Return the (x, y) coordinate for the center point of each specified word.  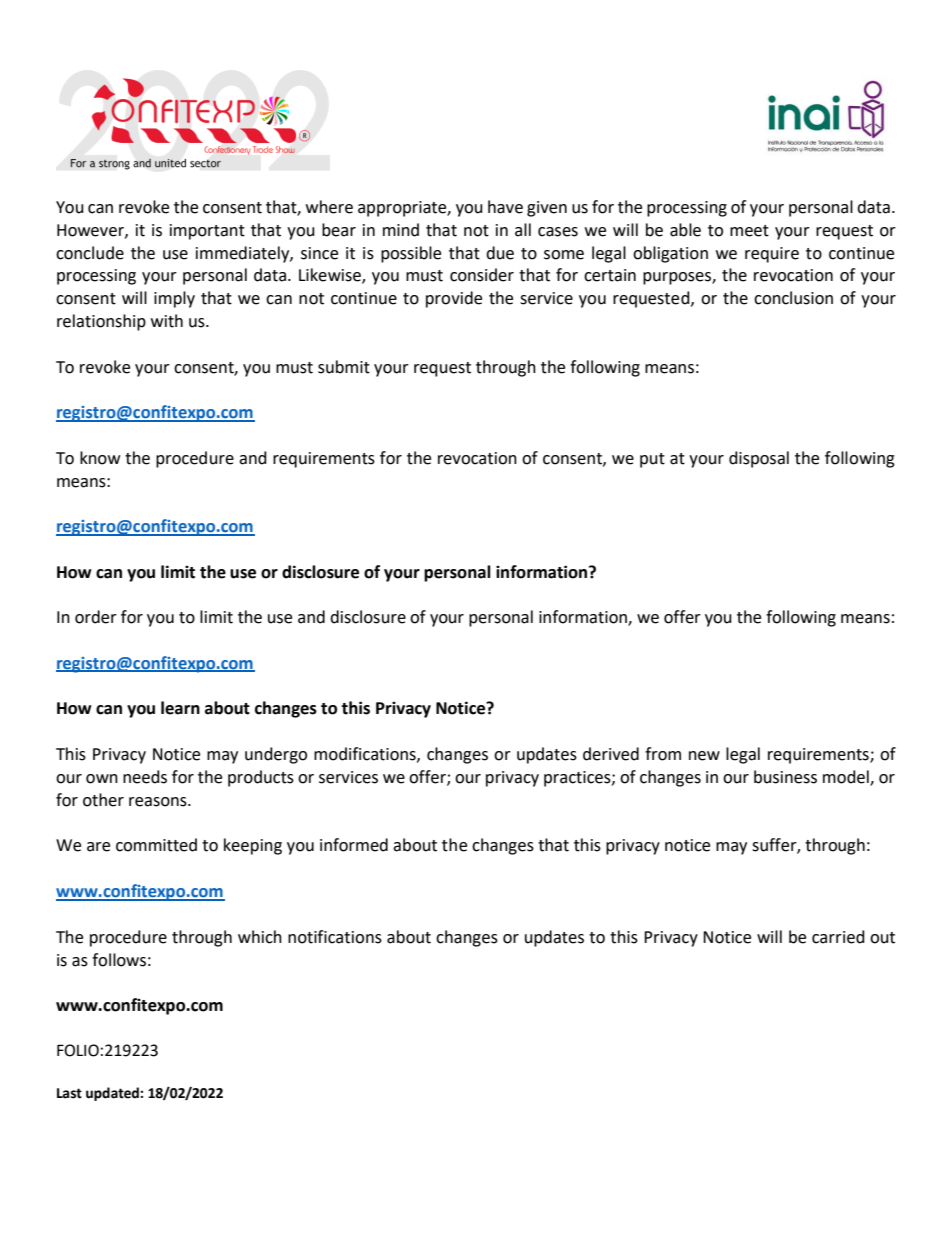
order (96, 617)
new (704, 756)
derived (611, 754)
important (207, 232)
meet (749, 231)
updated (113, 1094)
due (500, 253)
